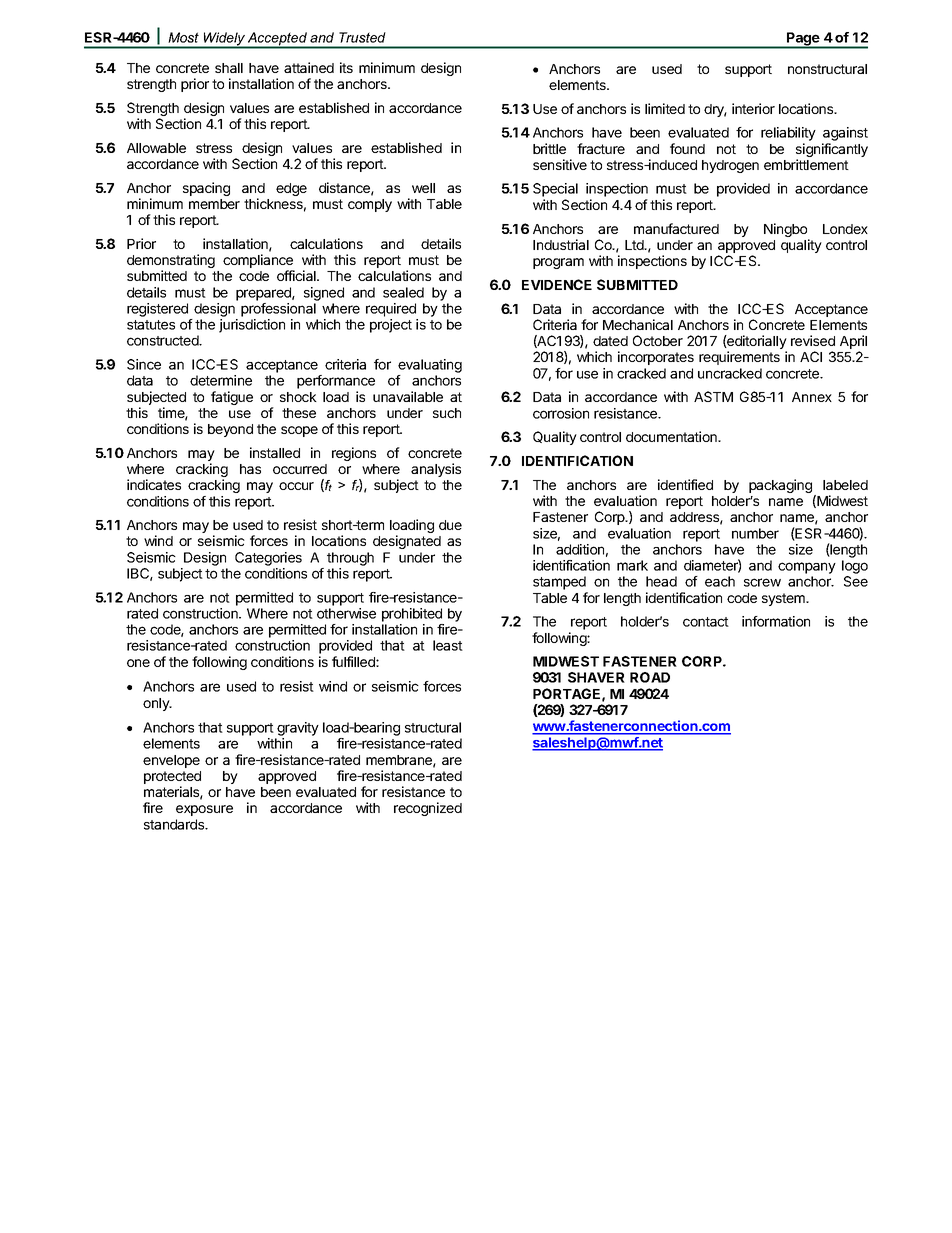  Describe the element at coordinates (428, 809) in the screenshot. I see `recognized` at that location.
